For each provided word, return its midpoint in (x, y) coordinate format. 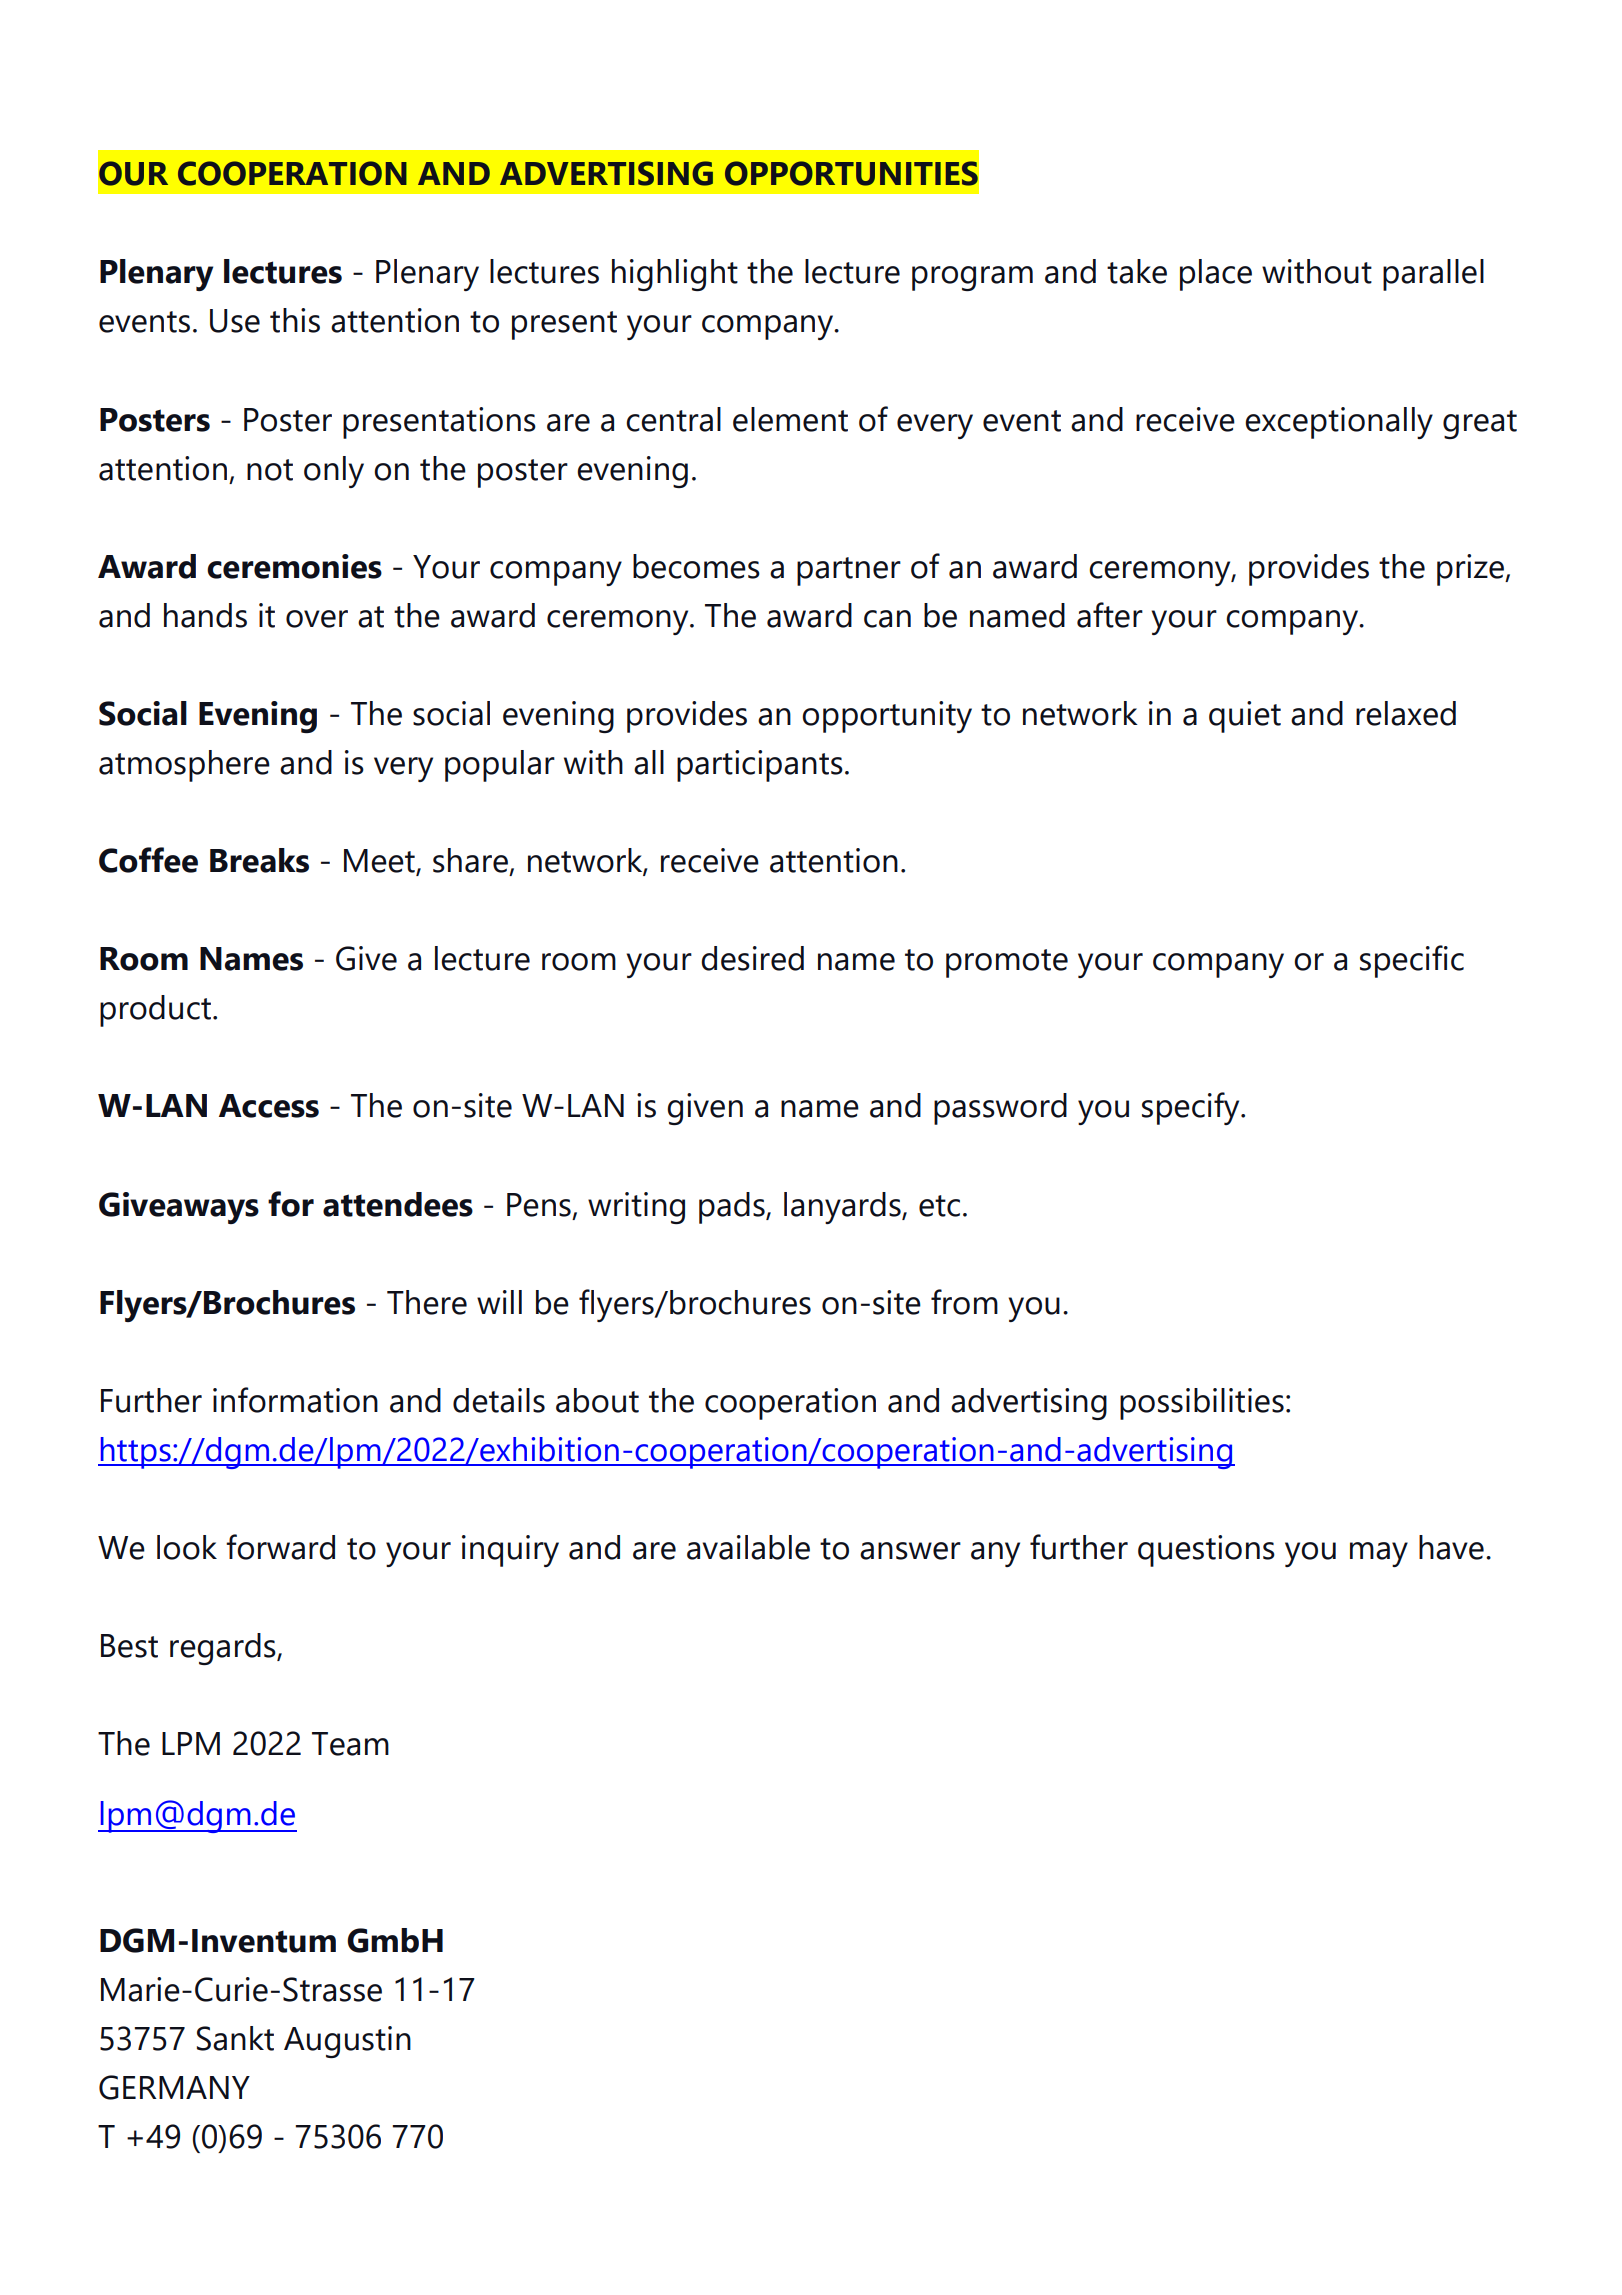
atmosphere (184, 766)
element (790, 419)
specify (1192, 1108)
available (748, 1547)
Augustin (347, 2042)
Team (350, 1744)
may (1379, 1554)
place (1216, 275)
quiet (1245, 717)
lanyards (843, 1208)
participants (760, 766)
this (295, 320)
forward (280, 1547)
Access (269, 1106)
